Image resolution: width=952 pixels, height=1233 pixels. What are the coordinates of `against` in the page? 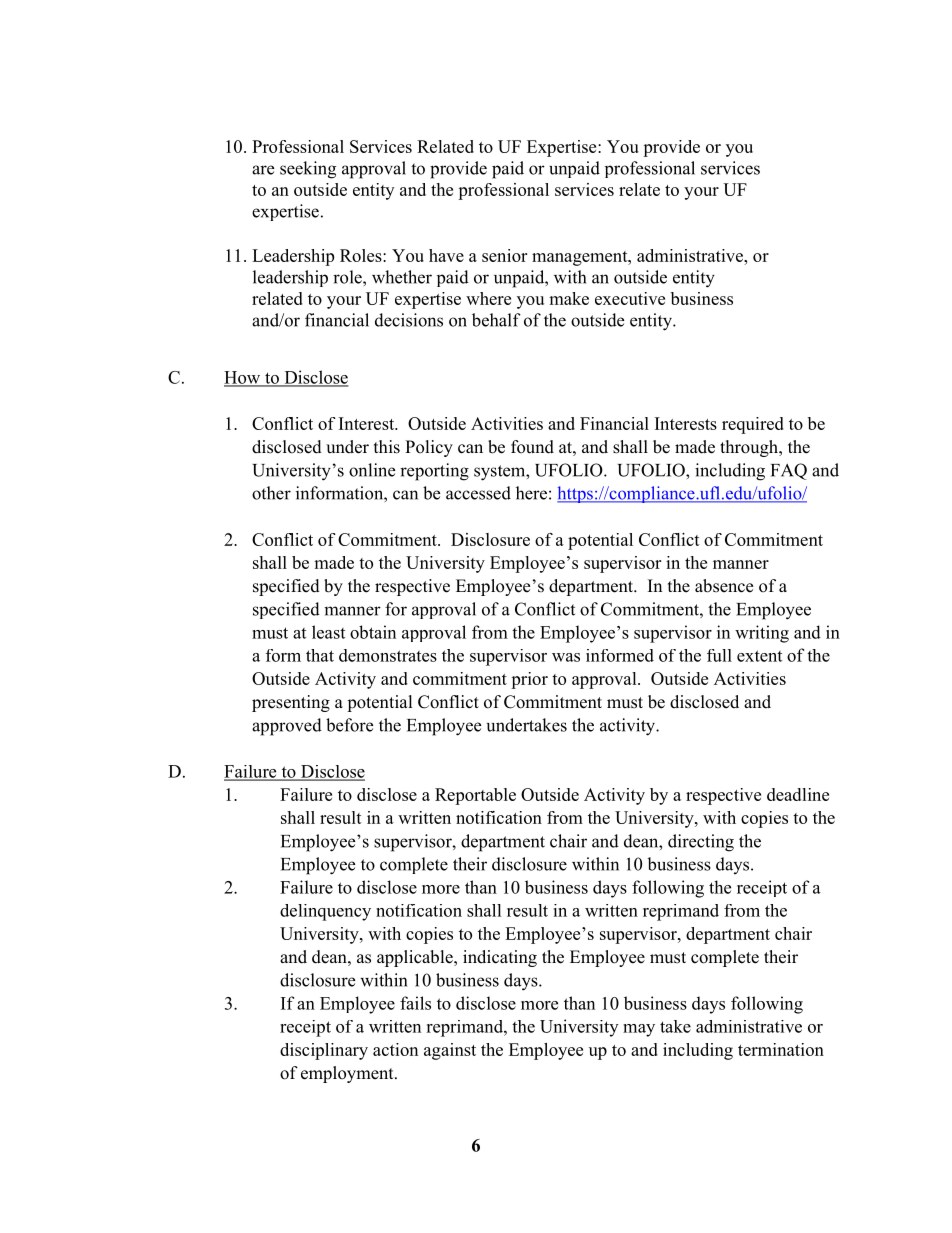 It's located at (450, 1051).
